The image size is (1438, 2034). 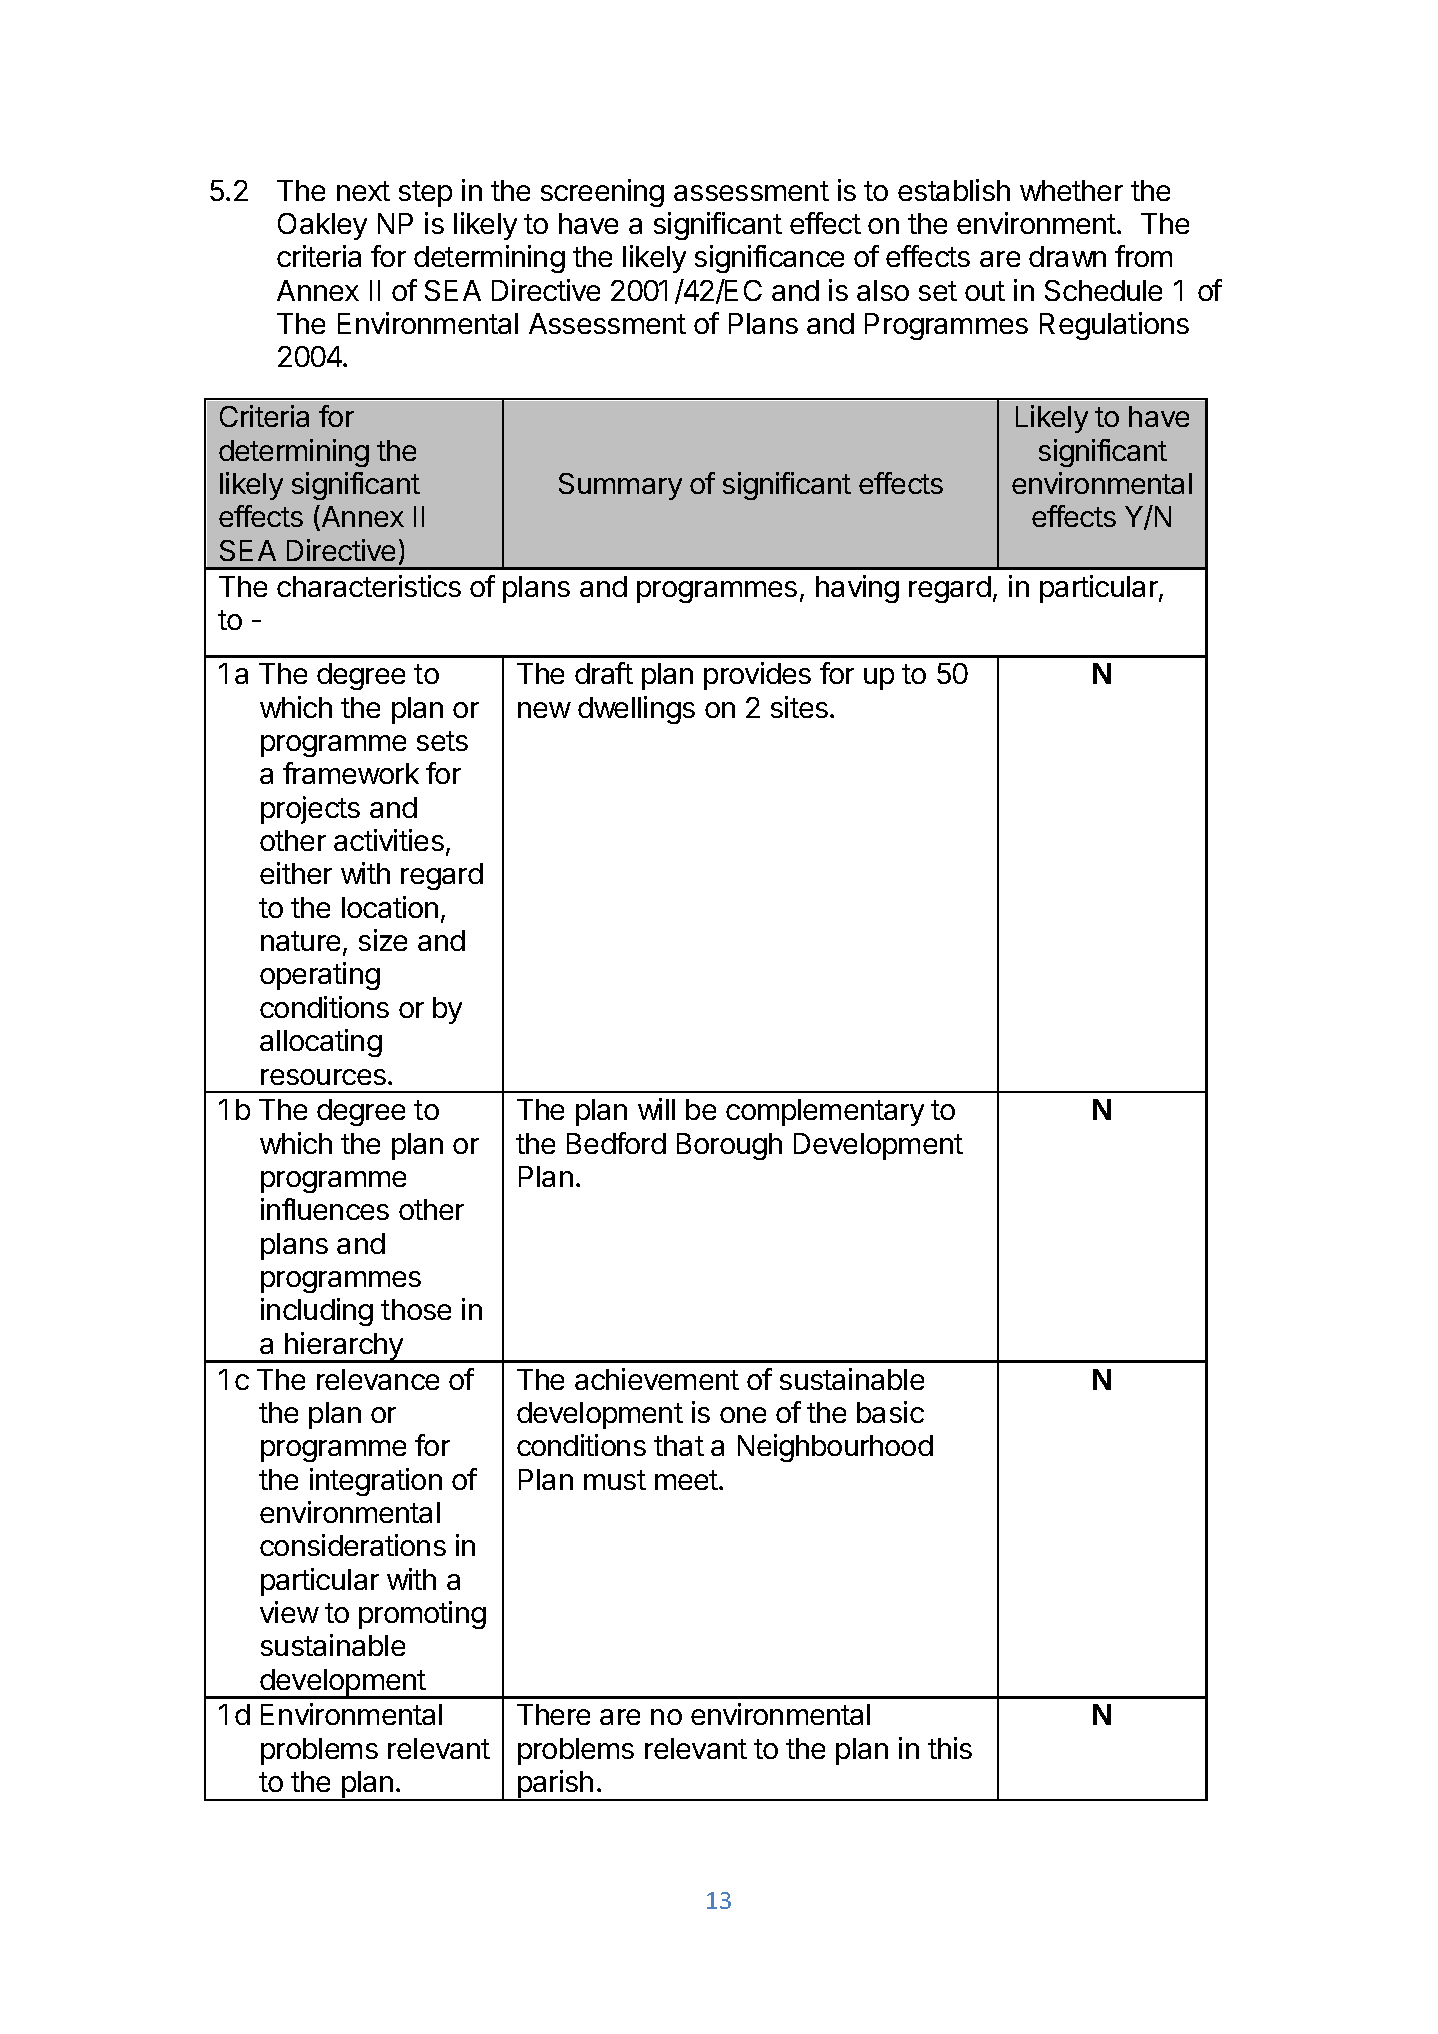 What do you see at coordinates (743, 1415) in the image?
I see `one` at bounding box center [743, 1415].
